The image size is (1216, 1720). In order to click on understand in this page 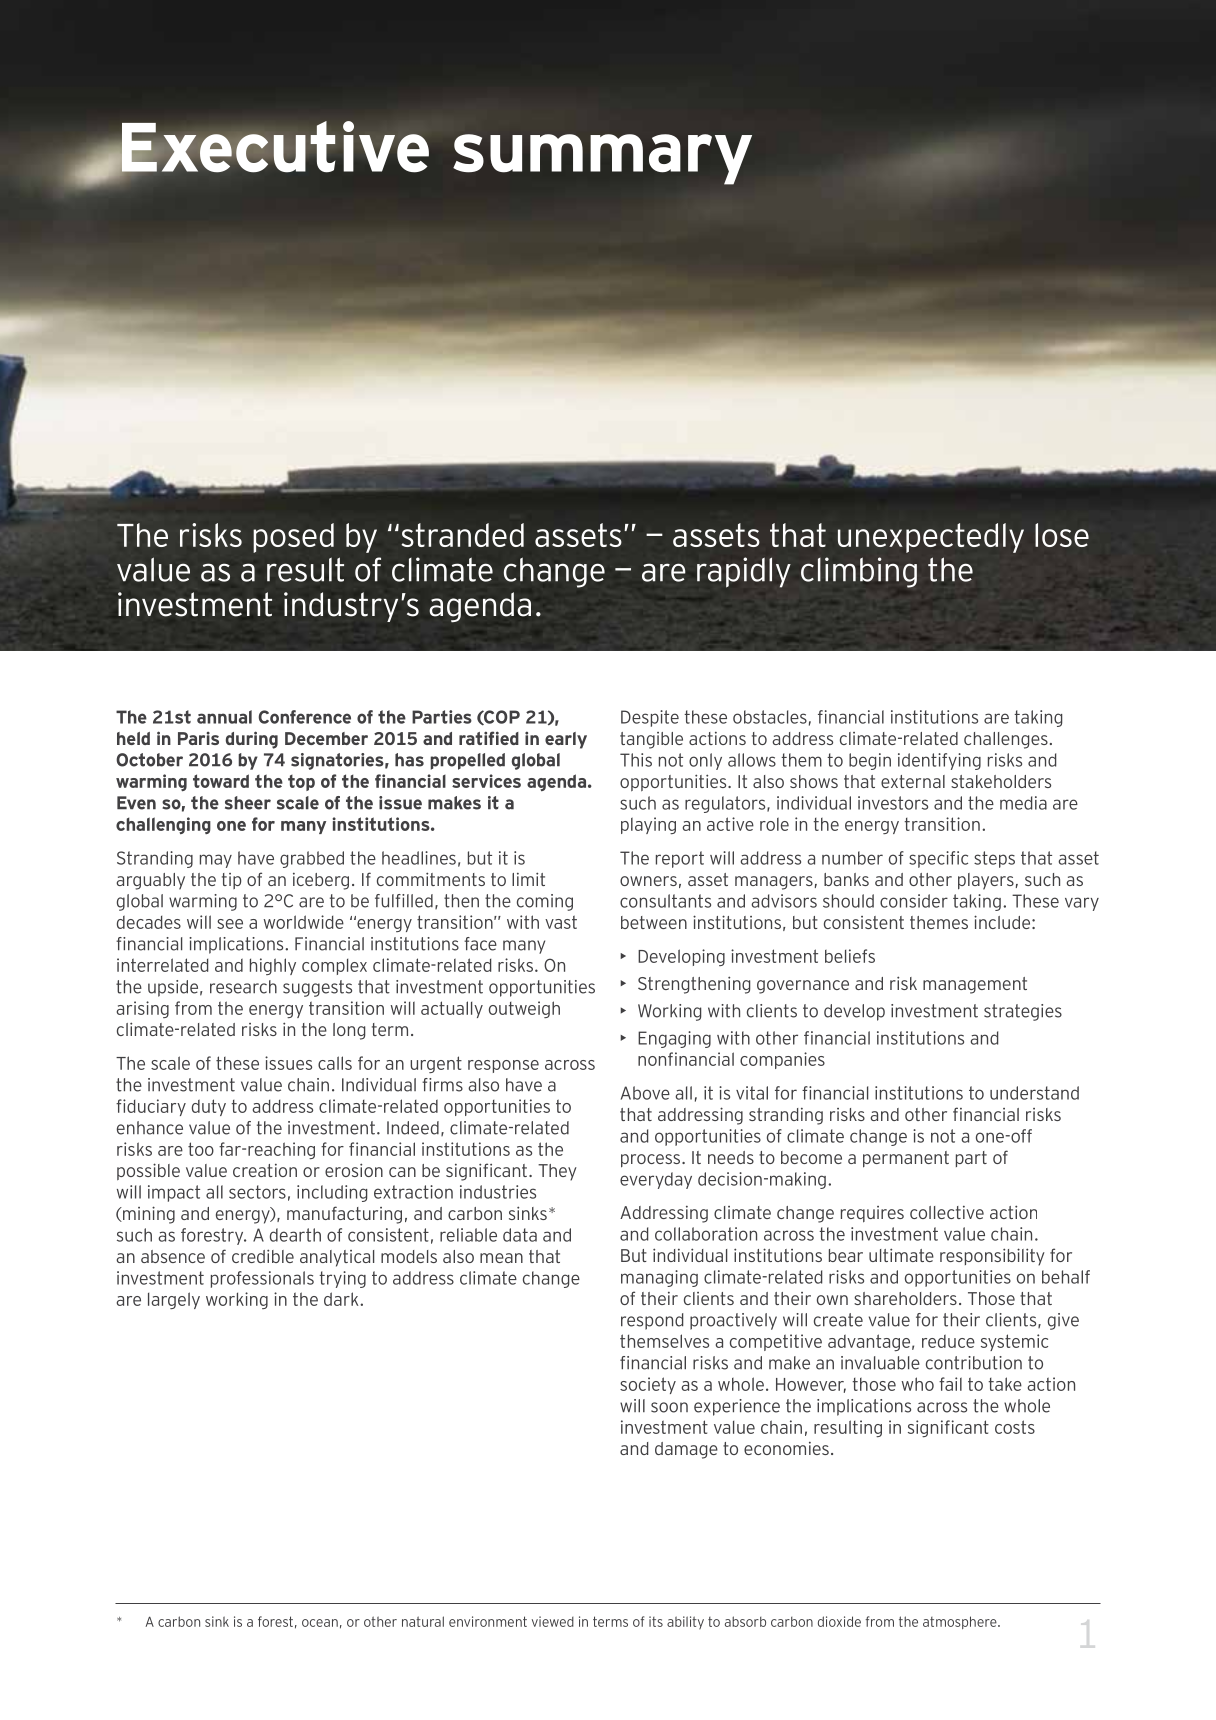, I will do `click(1034, 1093)`.
